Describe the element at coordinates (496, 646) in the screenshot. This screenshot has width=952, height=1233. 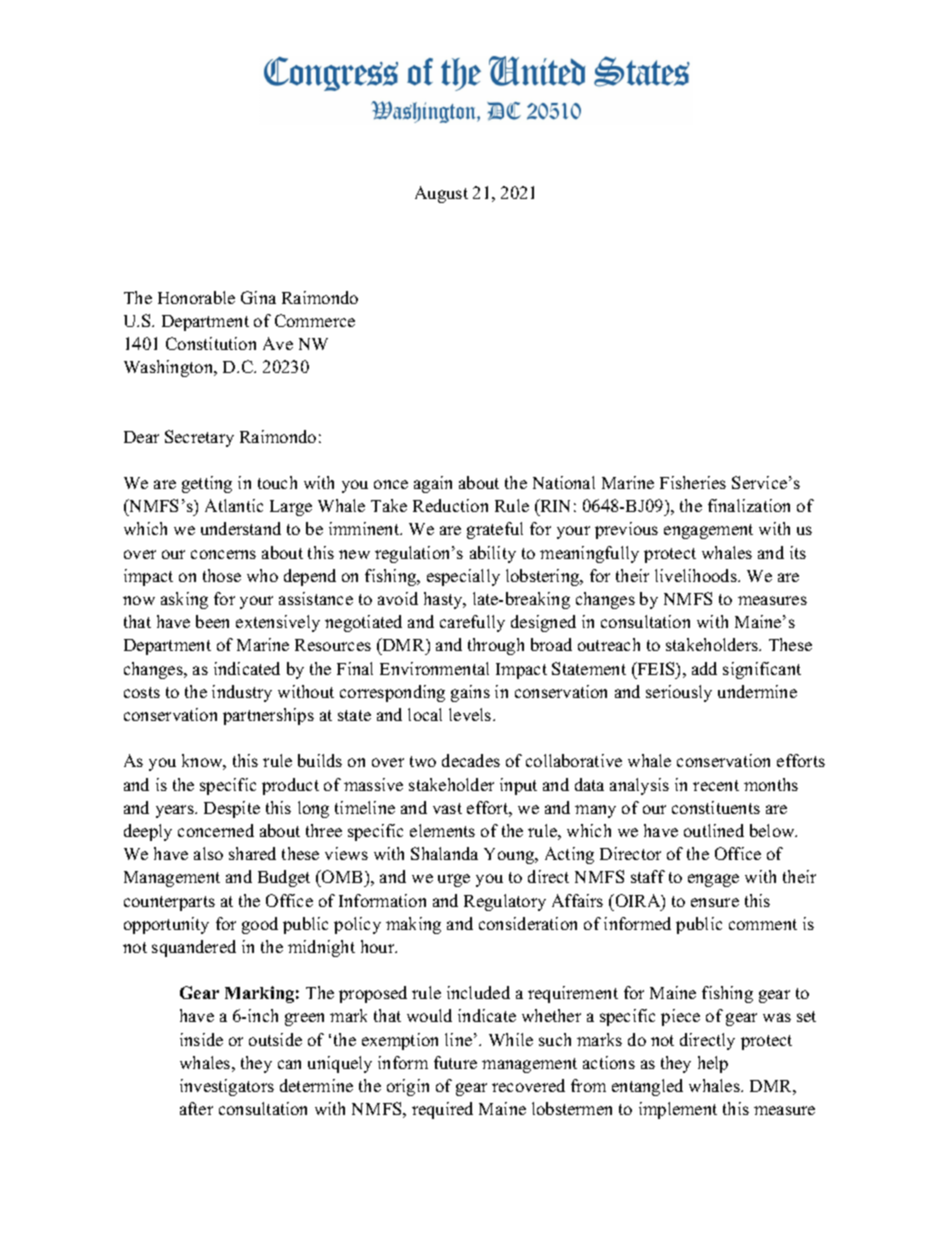
I see `through` at that location.
